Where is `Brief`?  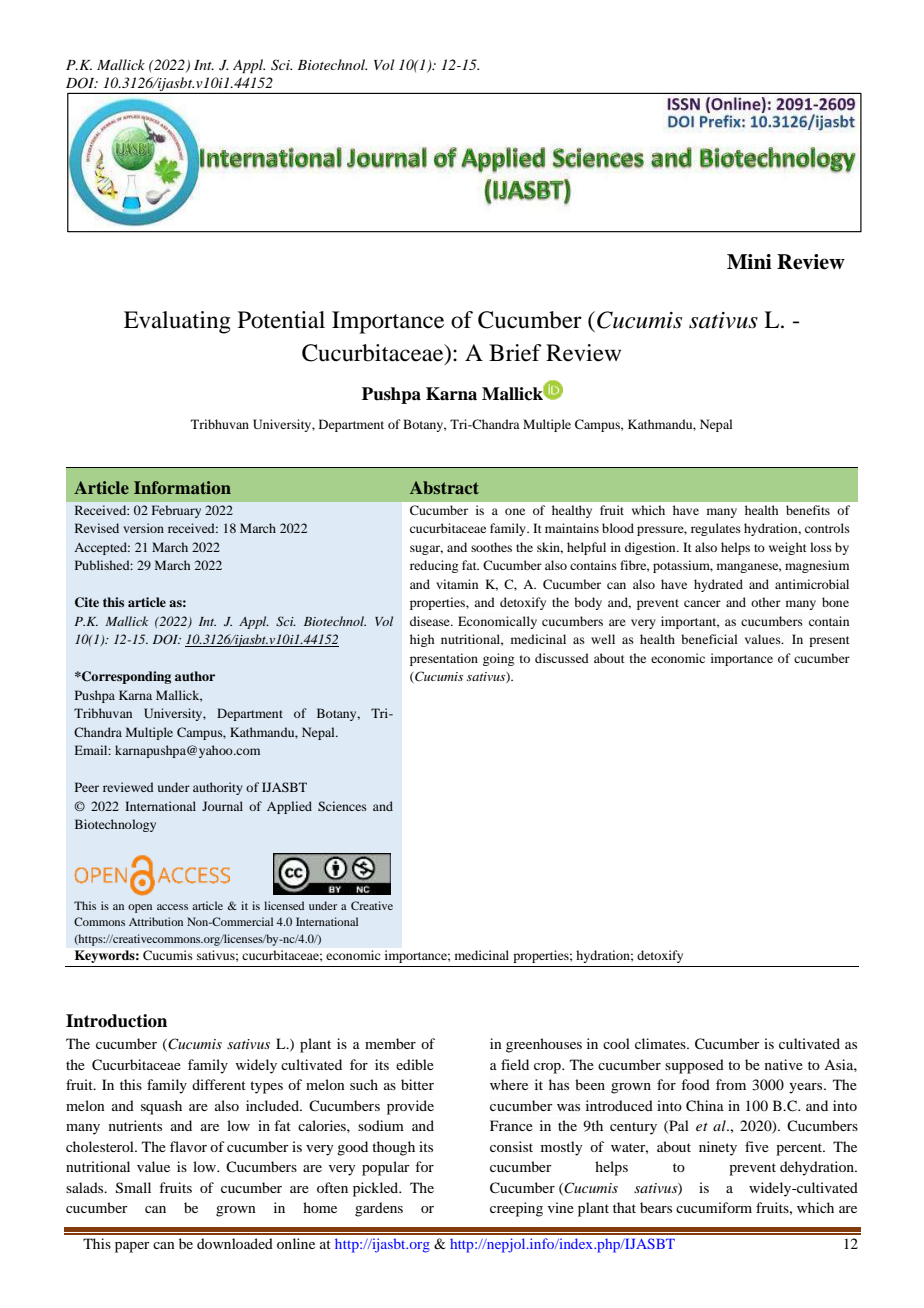 Brief is located at coordinates (515, 353).
